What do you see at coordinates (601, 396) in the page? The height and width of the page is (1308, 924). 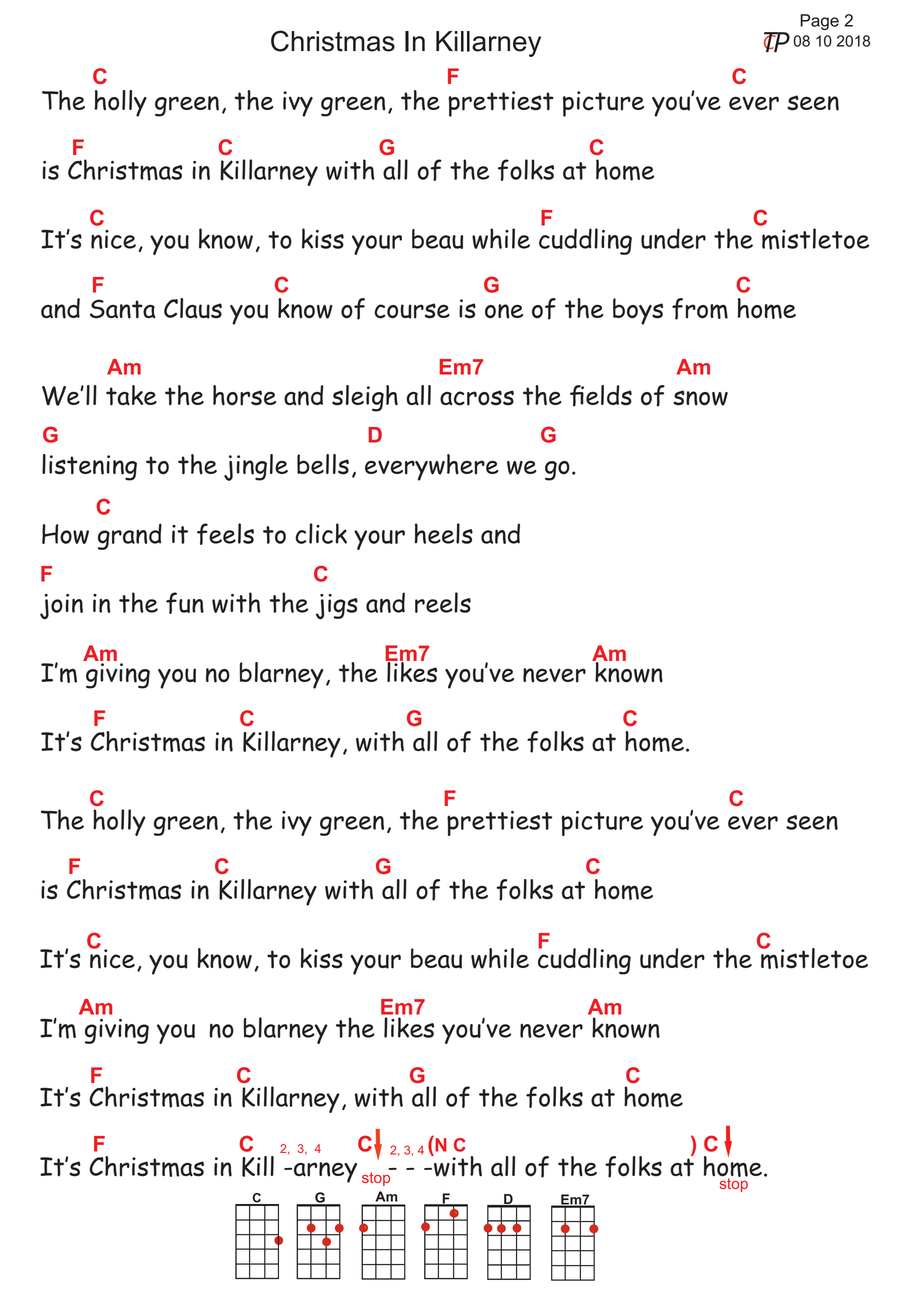 I see `fields` at bounding box center [601, 396].
